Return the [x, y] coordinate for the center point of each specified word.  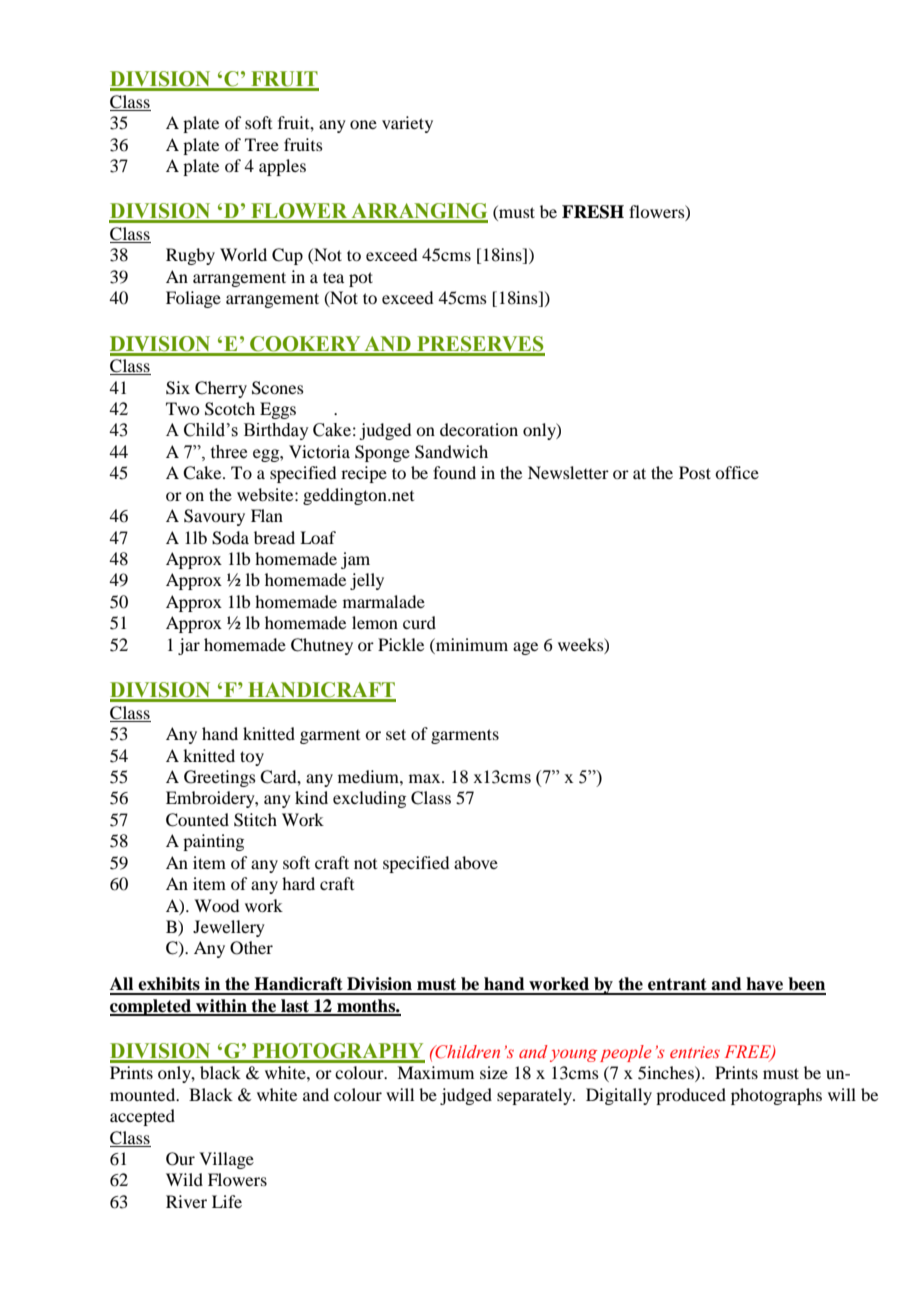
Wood [216, 905]
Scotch [230, 409]
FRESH [593, 212]
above [476, 862]
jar [189, 646]
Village [226, 1160]
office [737, 472]
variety [407, 124]
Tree [262, 144]
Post [695, 472]
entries [695, 1052]
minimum [471, 644]
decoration [479, 429]
